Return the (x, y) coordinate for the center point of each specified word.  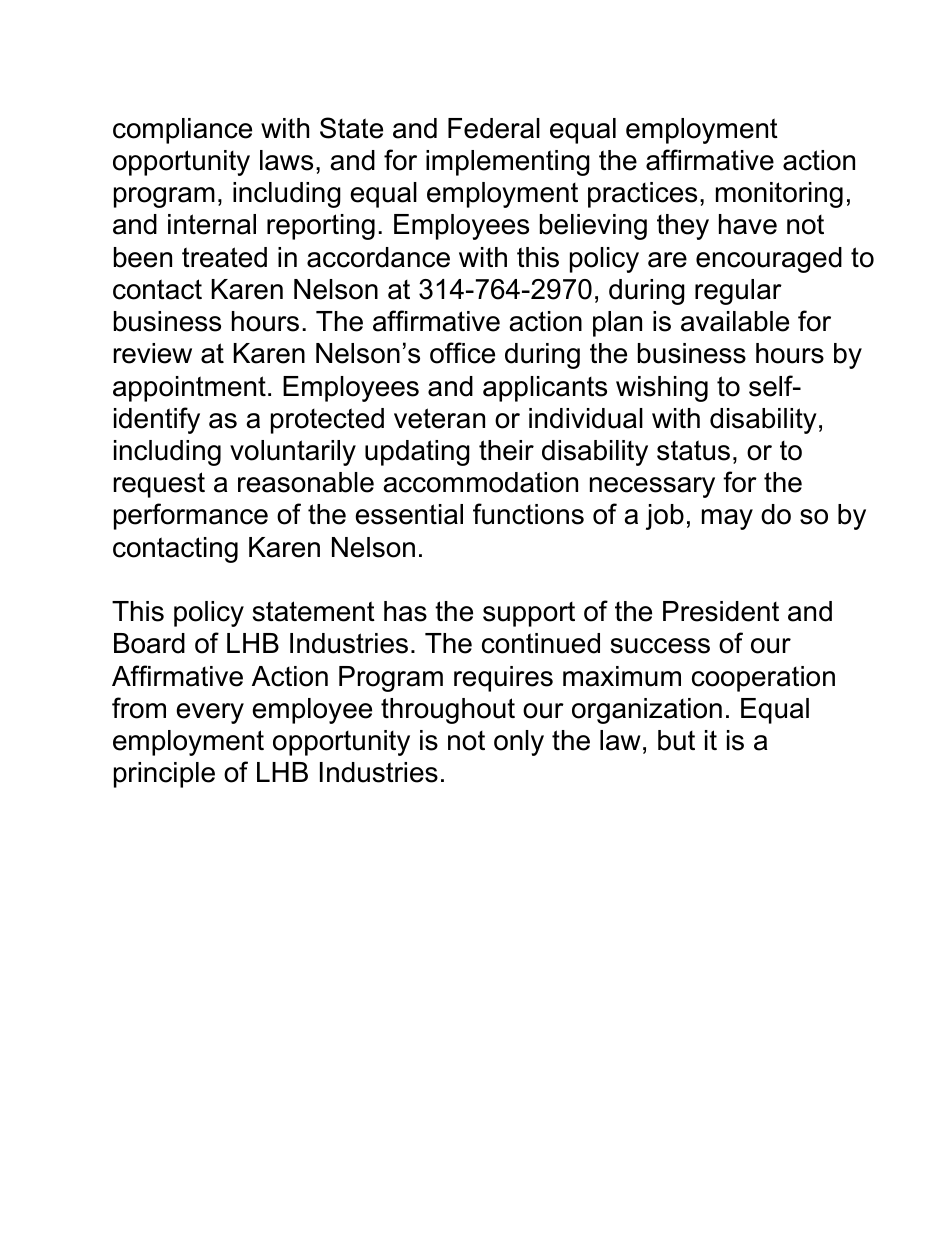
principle (164, 775)
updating (417, 453)
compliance (182, 131)
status (693, 450)
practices (642, 195)
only (519, 743)
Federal (494, 128)
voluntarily (293, 453)
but (676, 740)
